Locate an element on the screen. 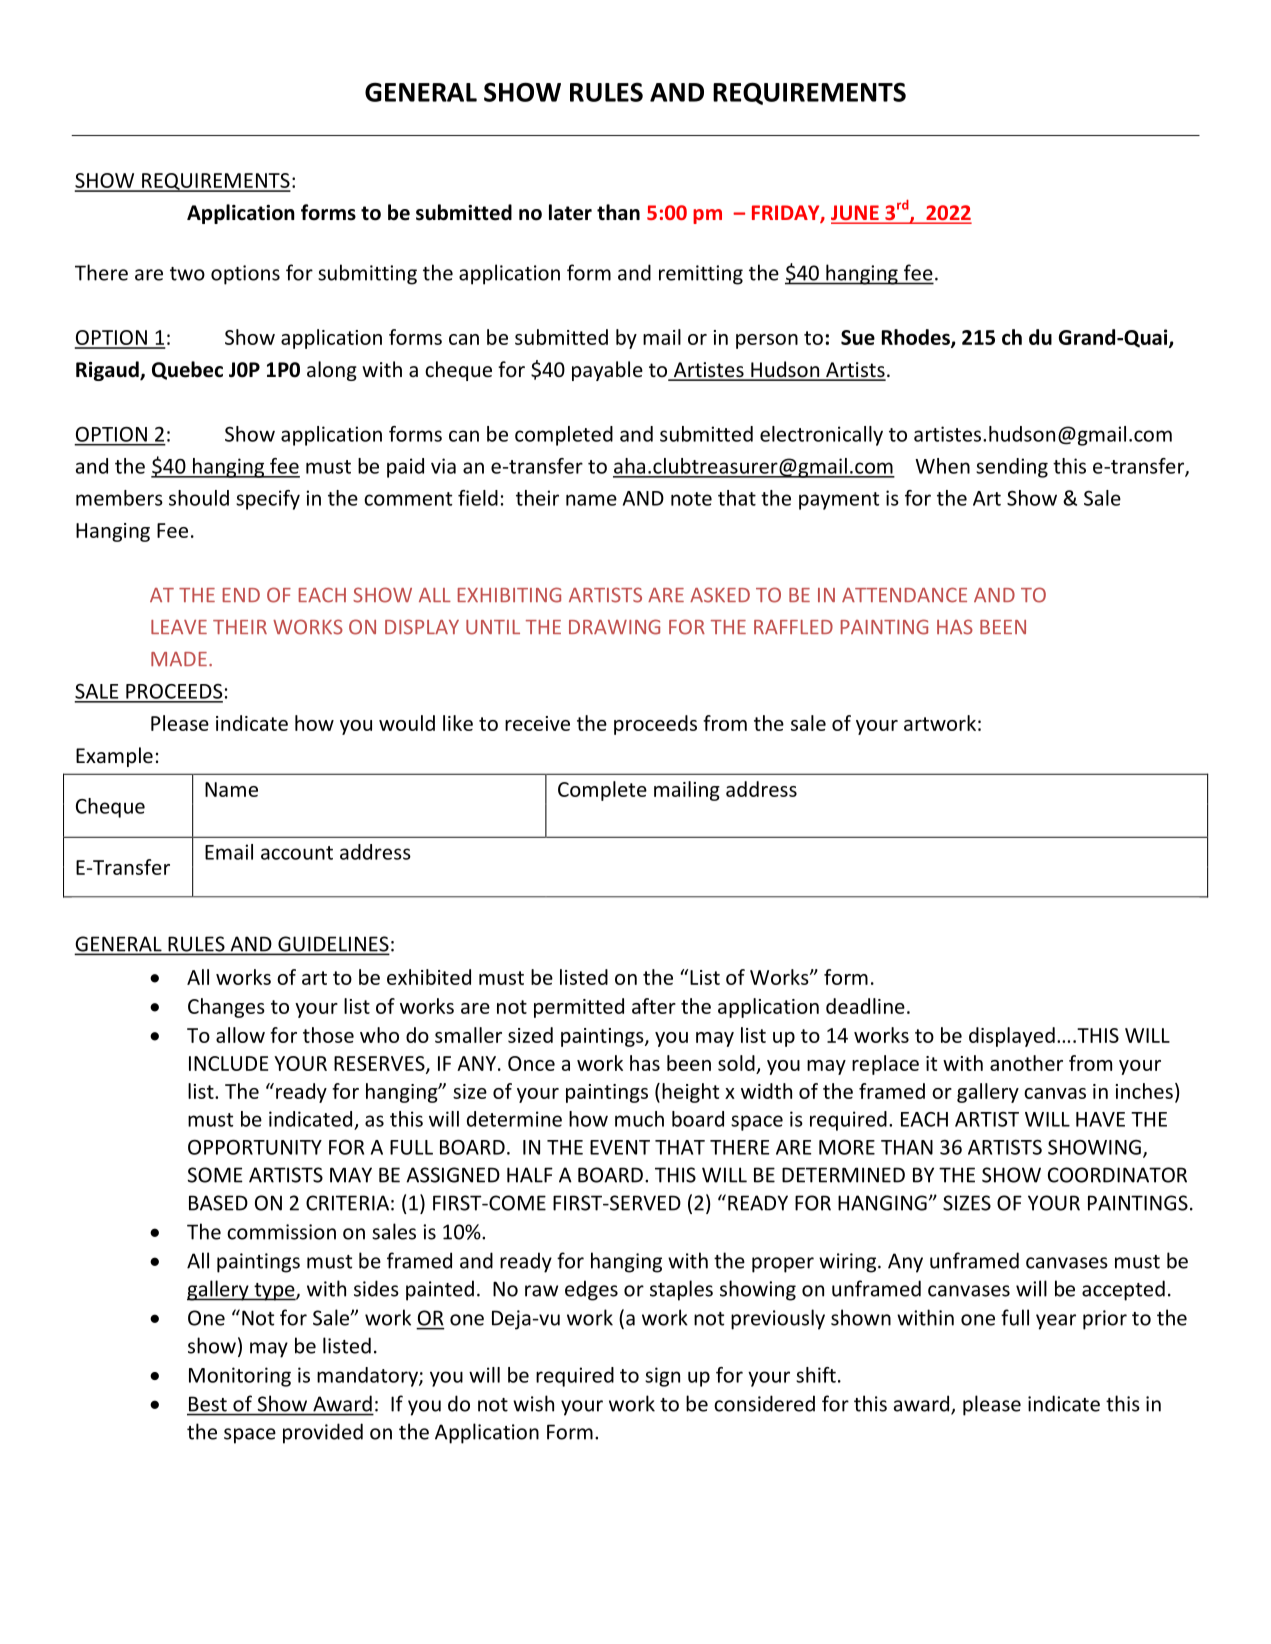 The height and width of the screenshot is (1644, 1271). wish is located at coordinates (533, 1403).
